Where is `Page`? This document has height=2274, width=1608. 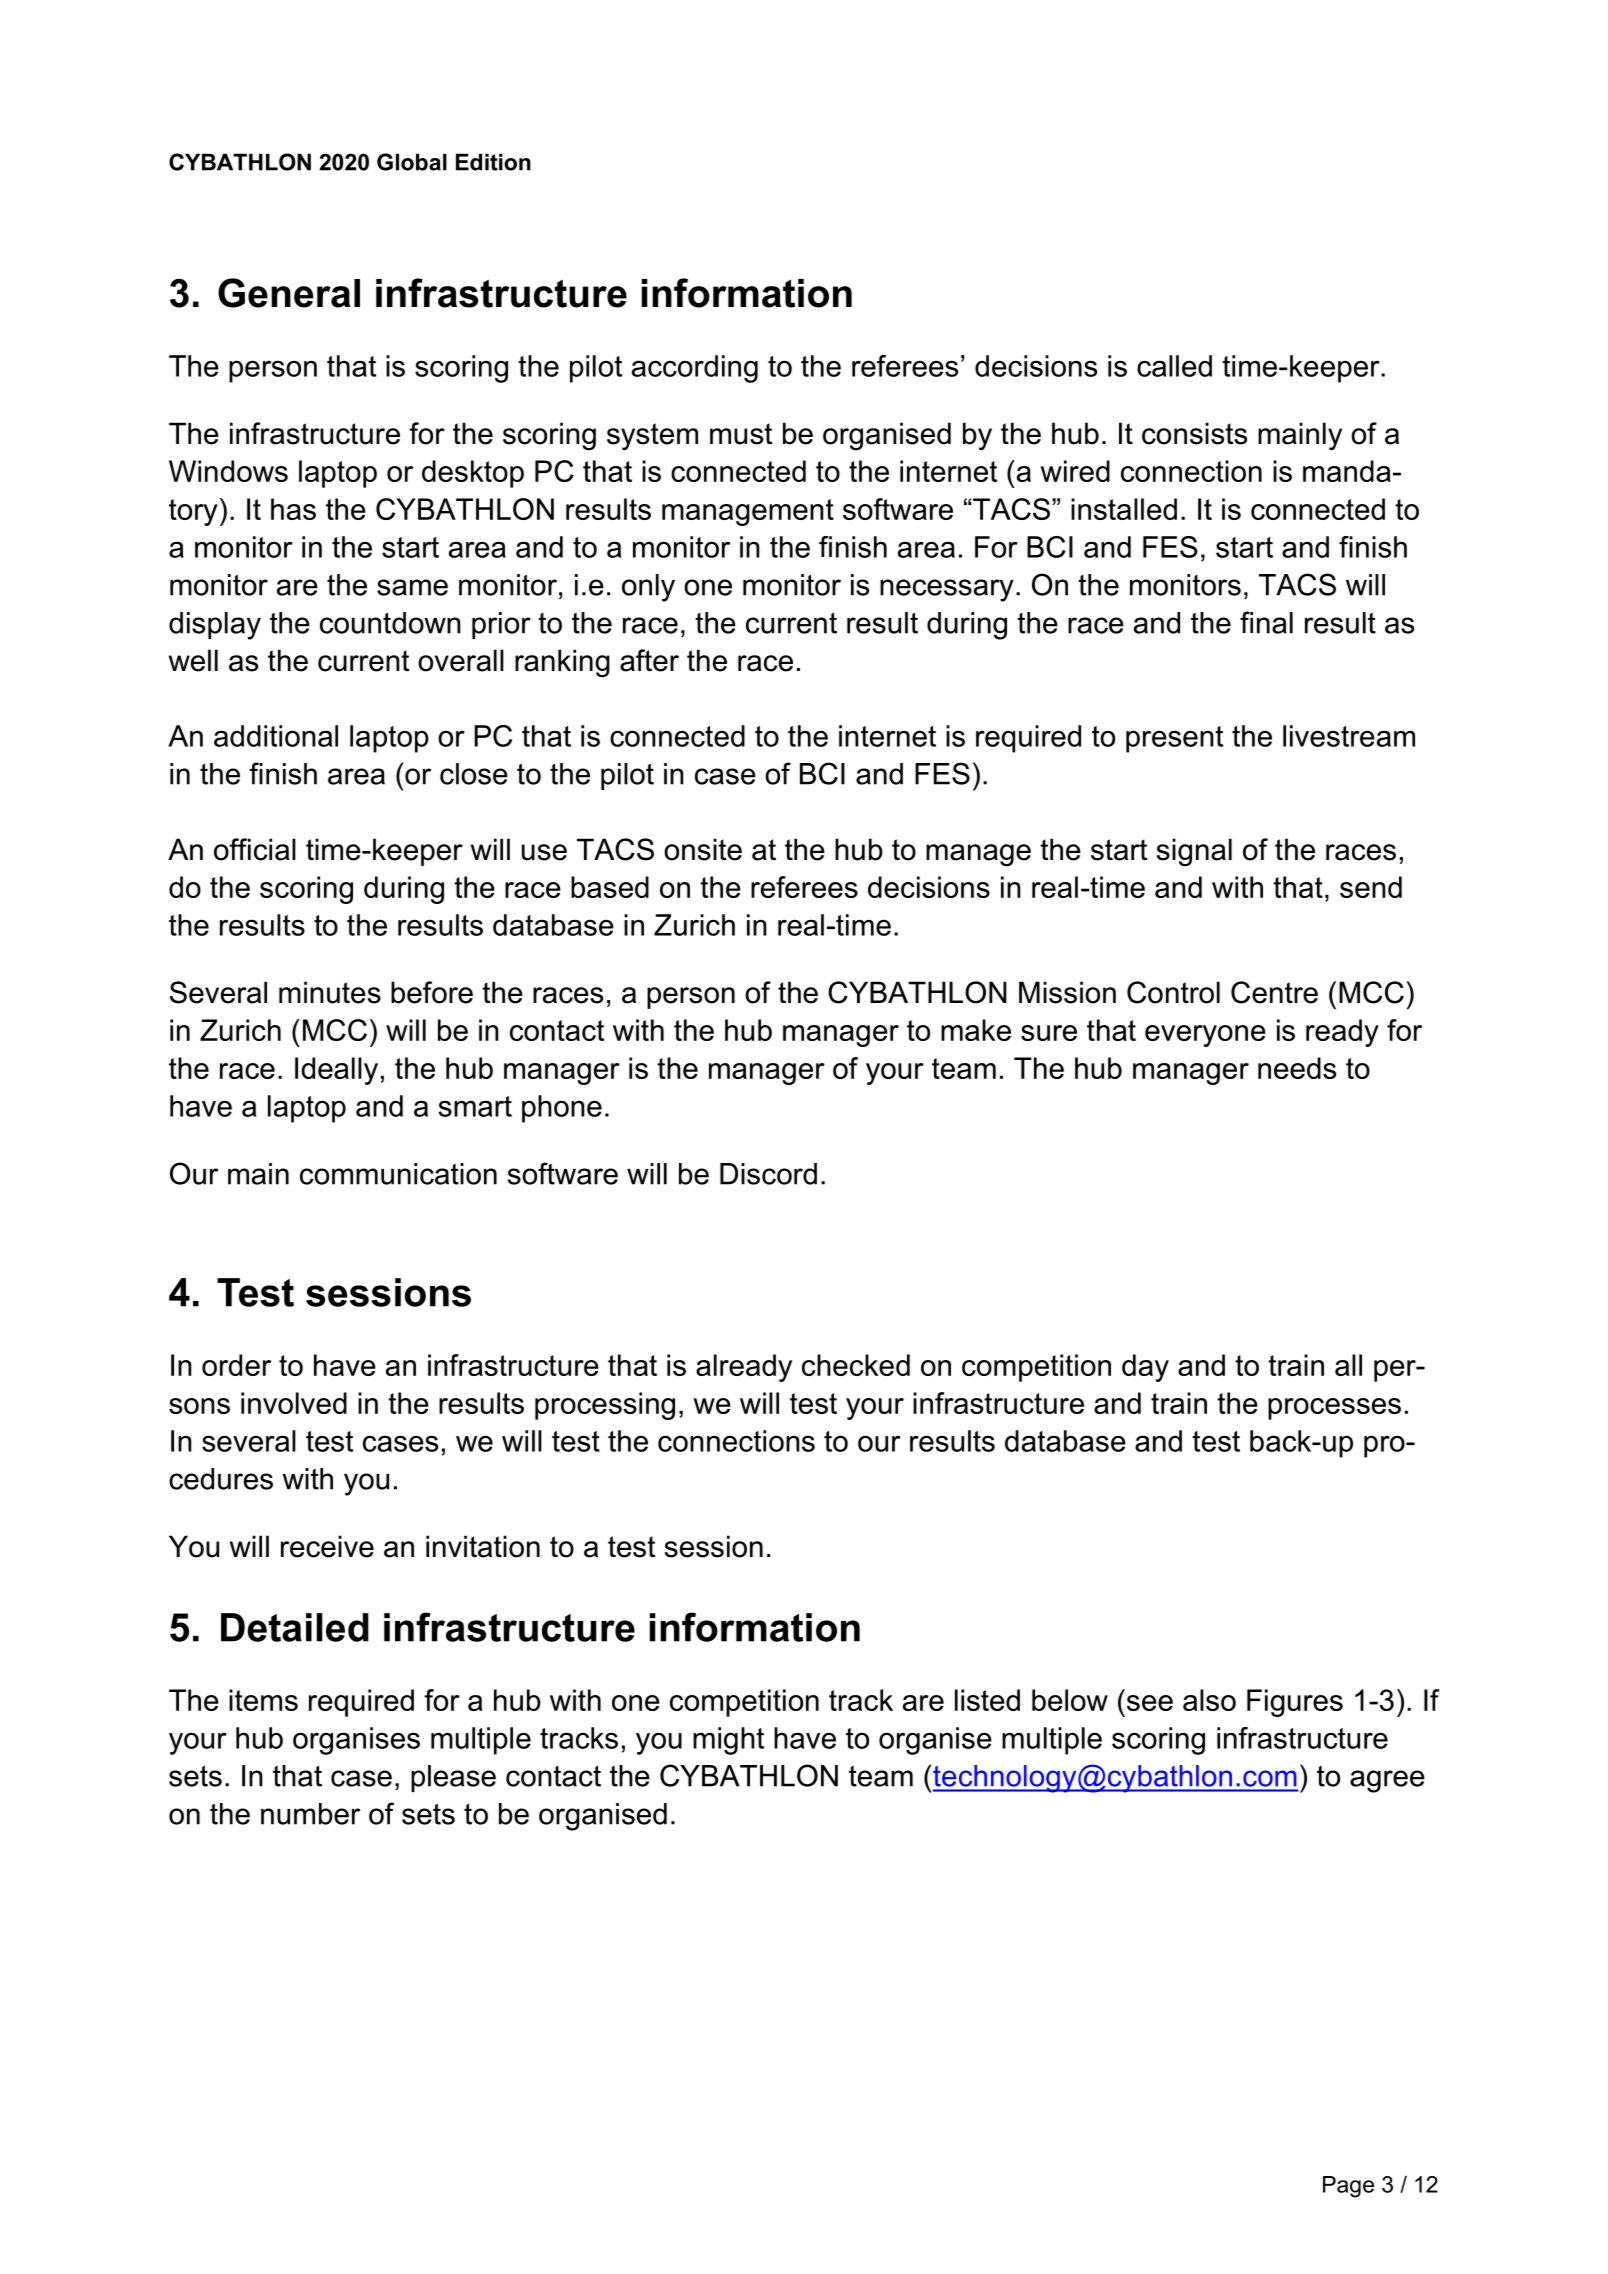
Page is located at coordinates (1348, 2187).
